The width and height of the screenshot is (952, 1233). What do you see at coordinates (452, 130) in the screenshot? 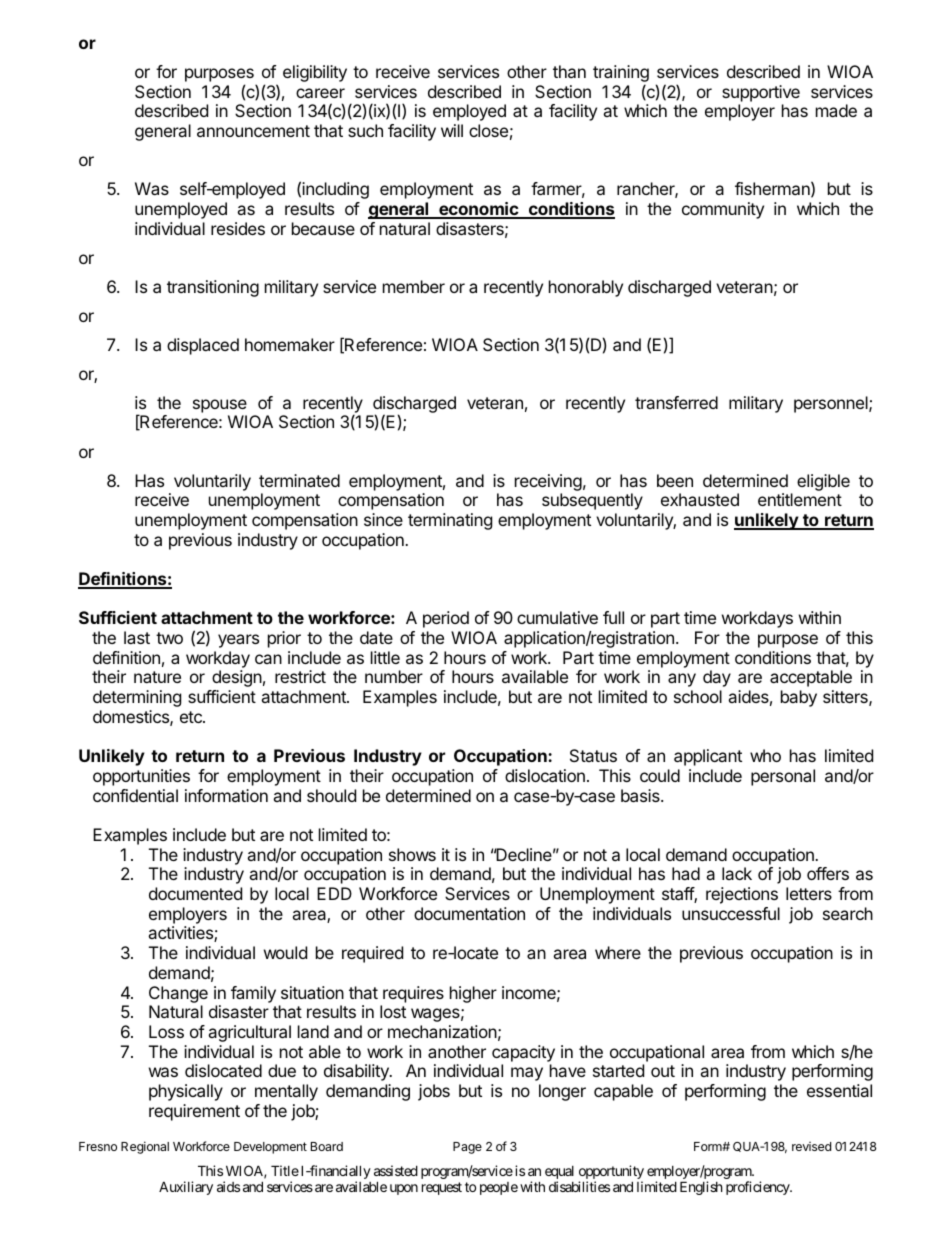
I see `will` at bounding box center [452, 130].
